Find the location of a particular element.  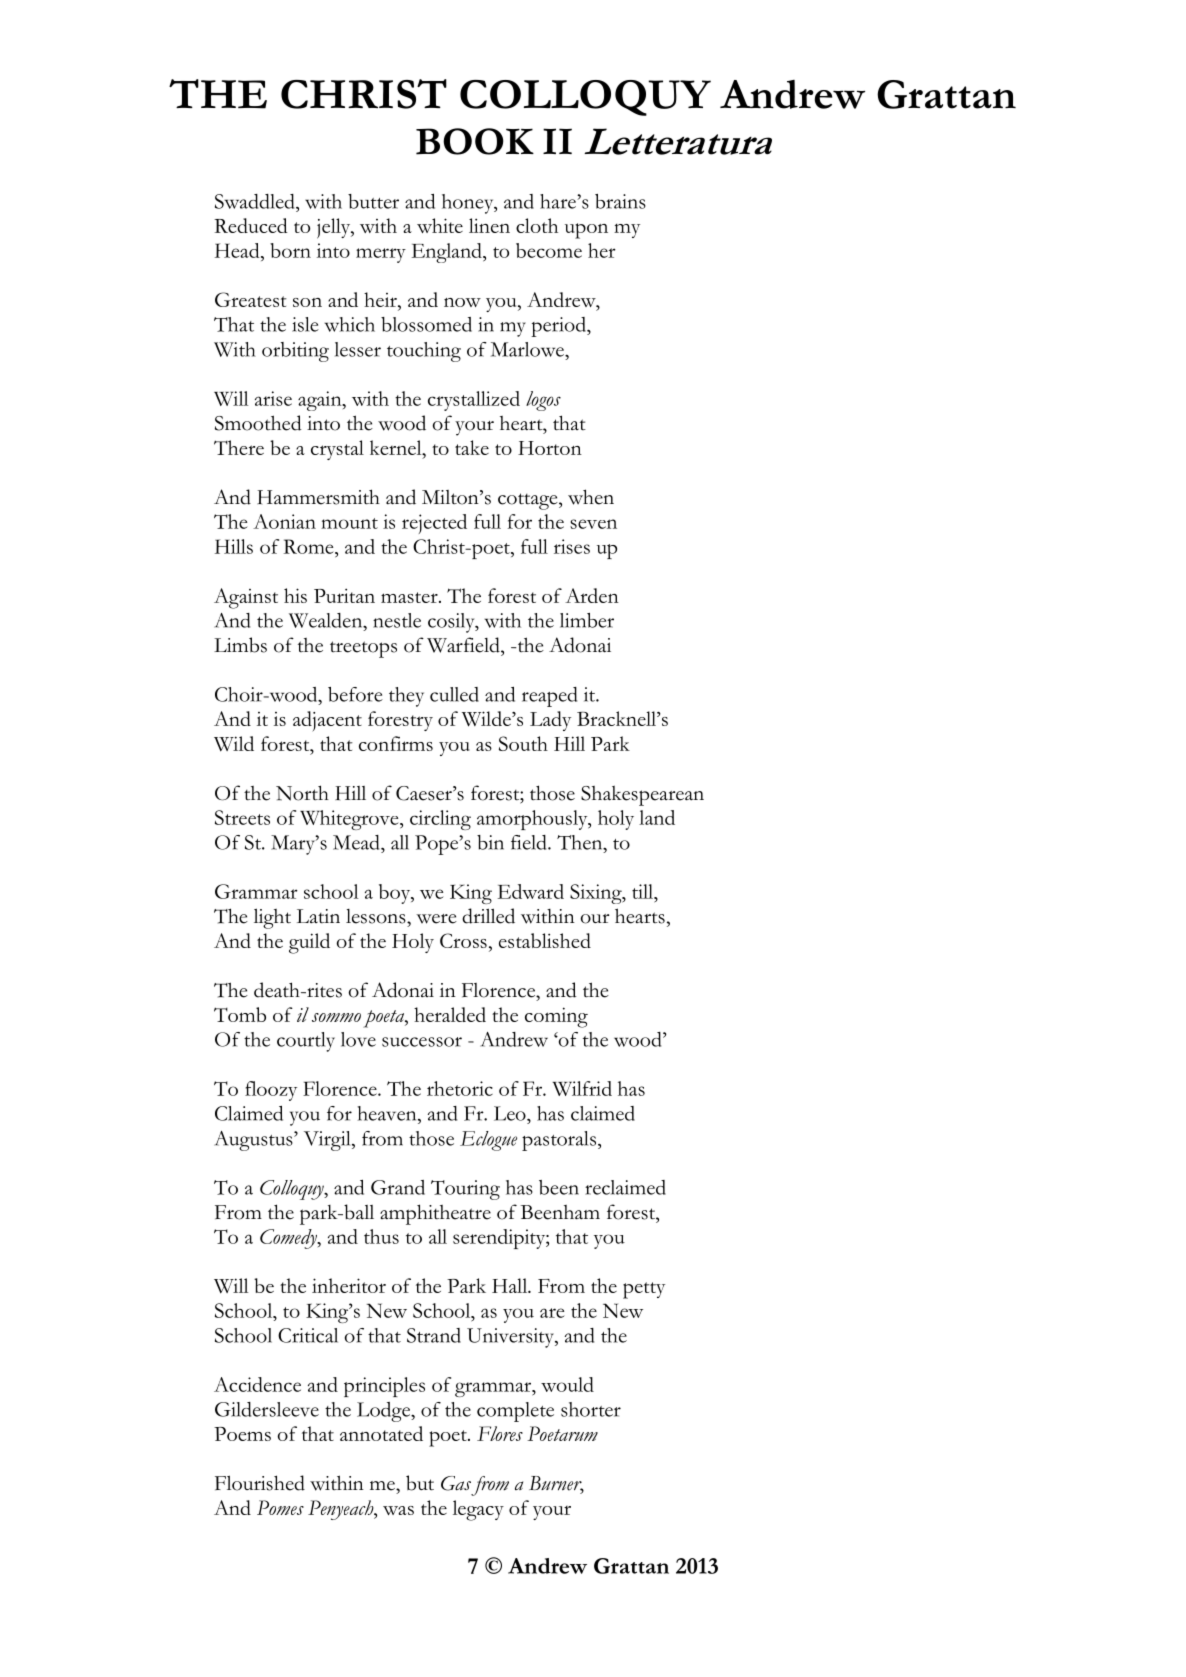

Flourished is located at coordinates (260, 1483).
